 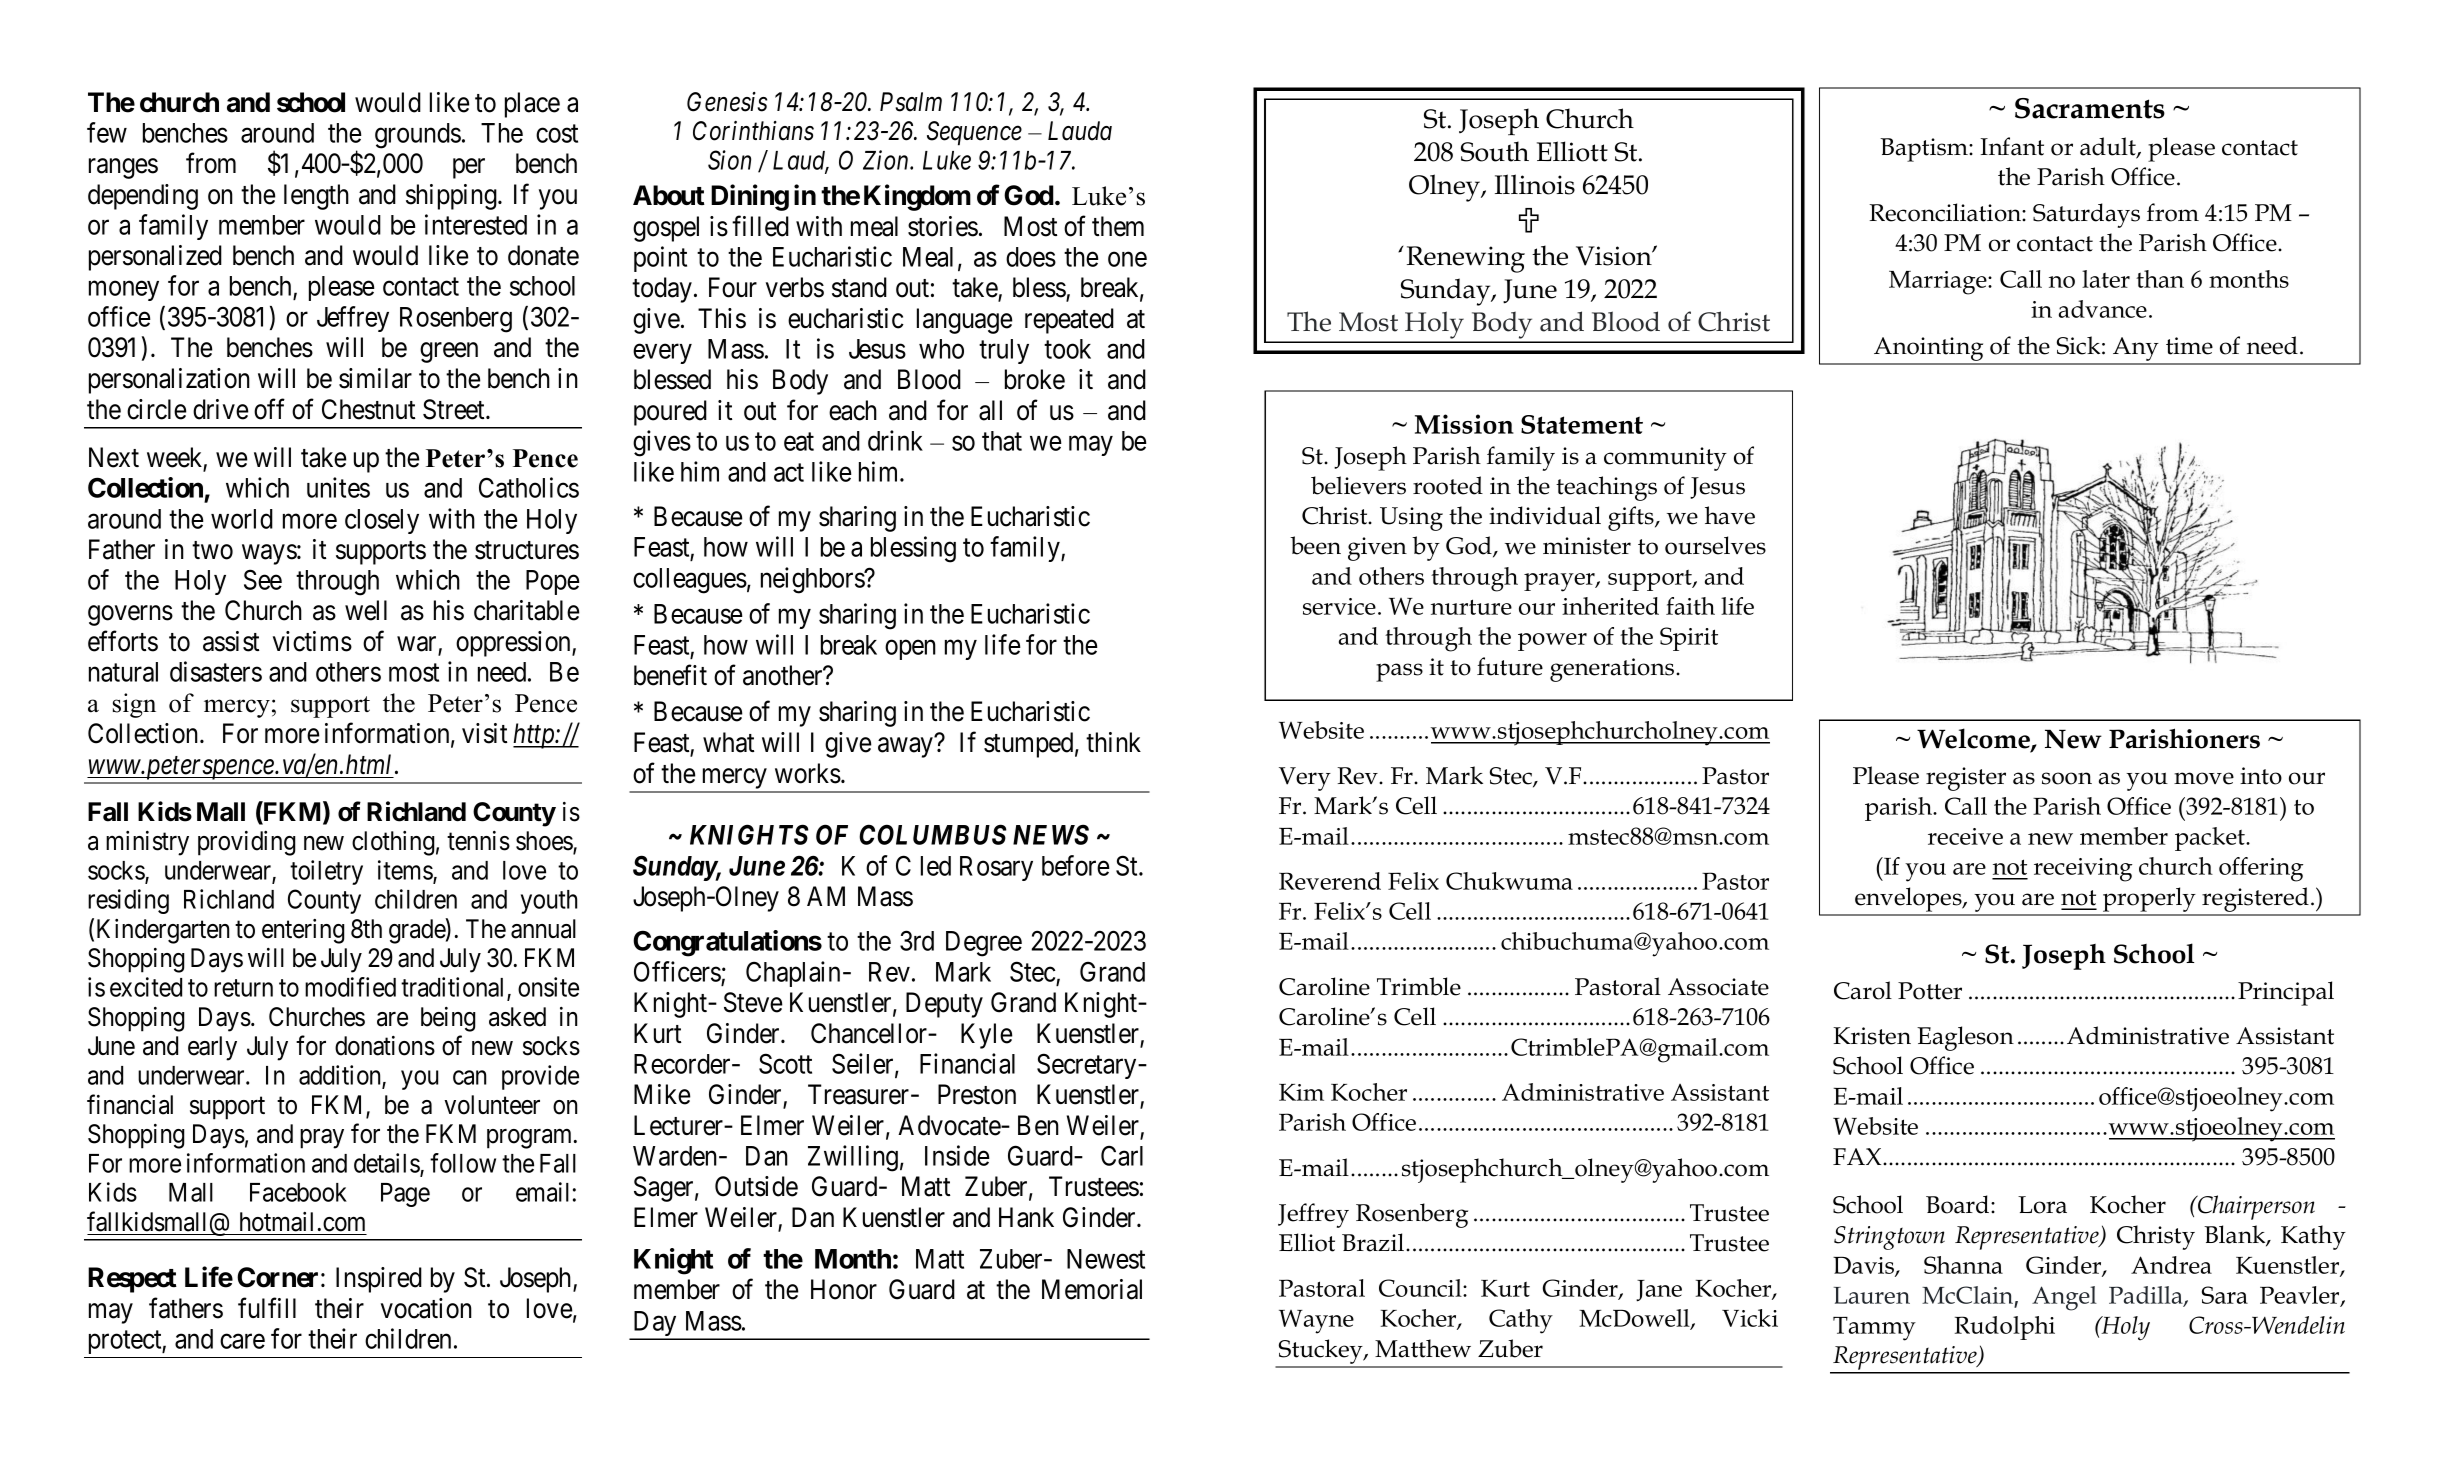 What do you see at coordinates (944, 1005) in the image?
I see `Deputy` at bounding box center [944, 1005].
